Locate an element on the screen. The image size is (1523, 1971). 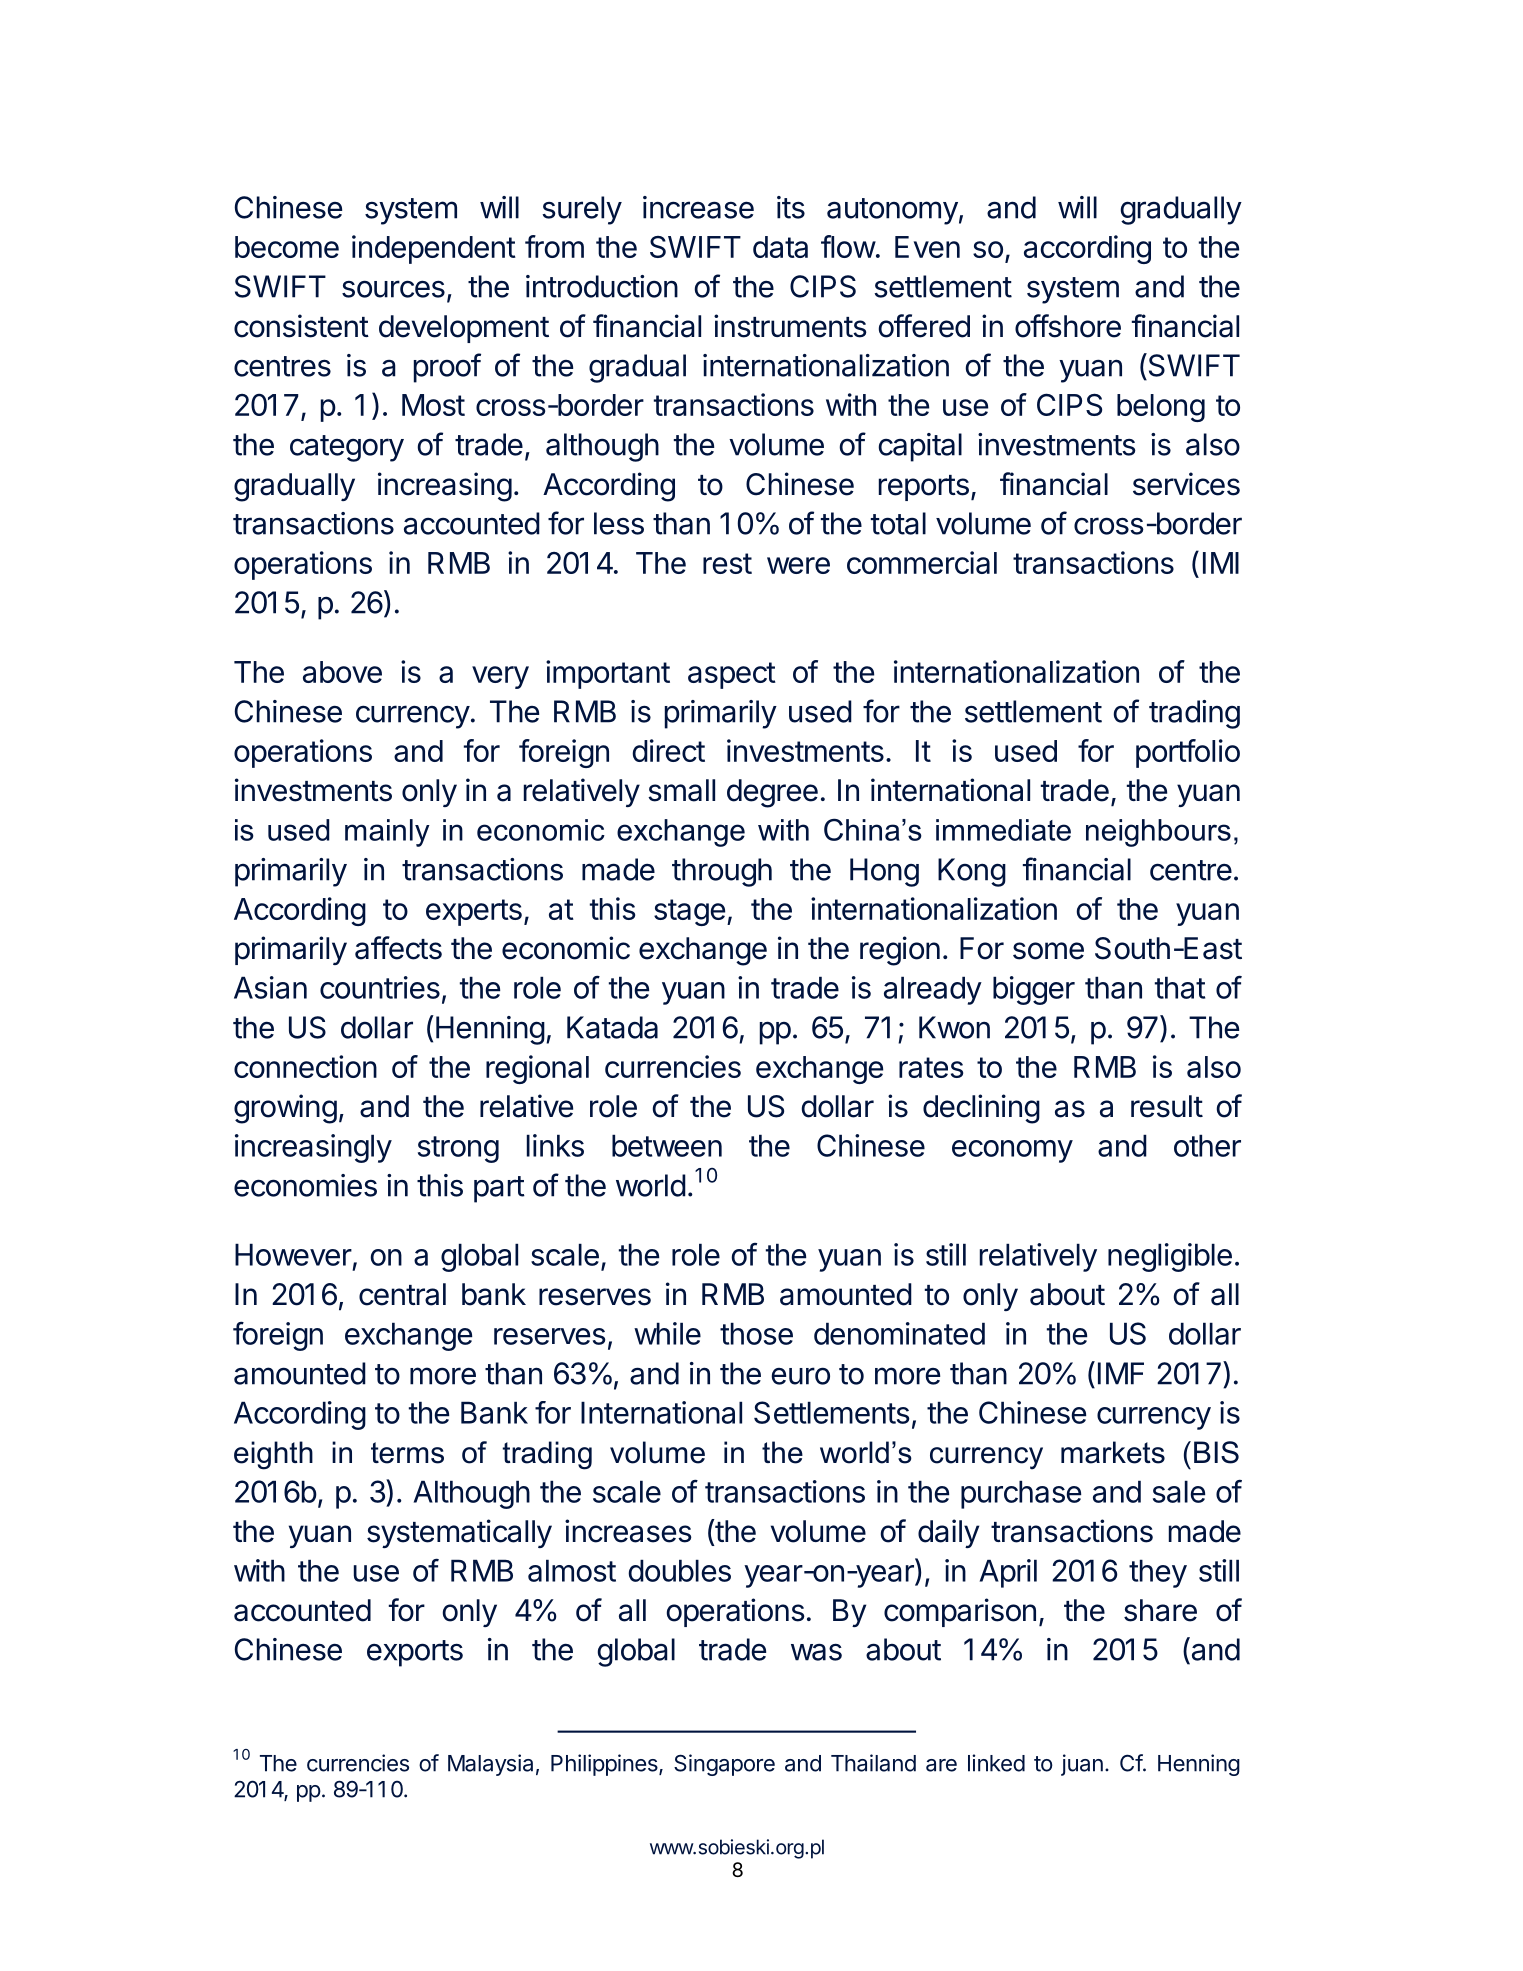
offshore is located at coordinates (1068, 326).
